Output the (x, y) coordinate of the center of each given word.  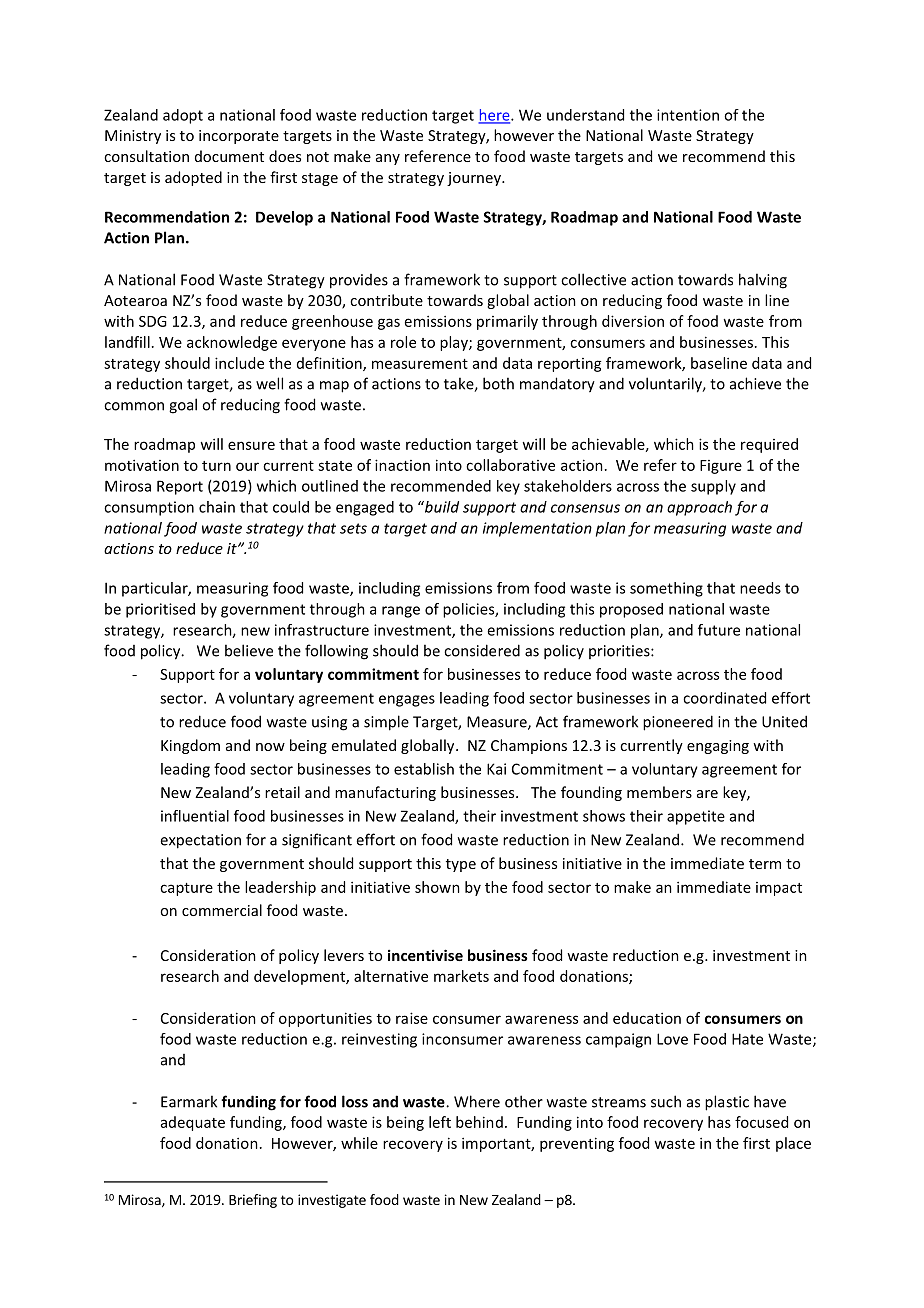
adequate (193, 1123)
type (461, 865)
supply (713, 487)
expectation (200, 841)
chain (217, 507)
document (229, 156)
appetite (696, 817)
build (441, 507)
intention (688, 115)
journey (475, 179)
